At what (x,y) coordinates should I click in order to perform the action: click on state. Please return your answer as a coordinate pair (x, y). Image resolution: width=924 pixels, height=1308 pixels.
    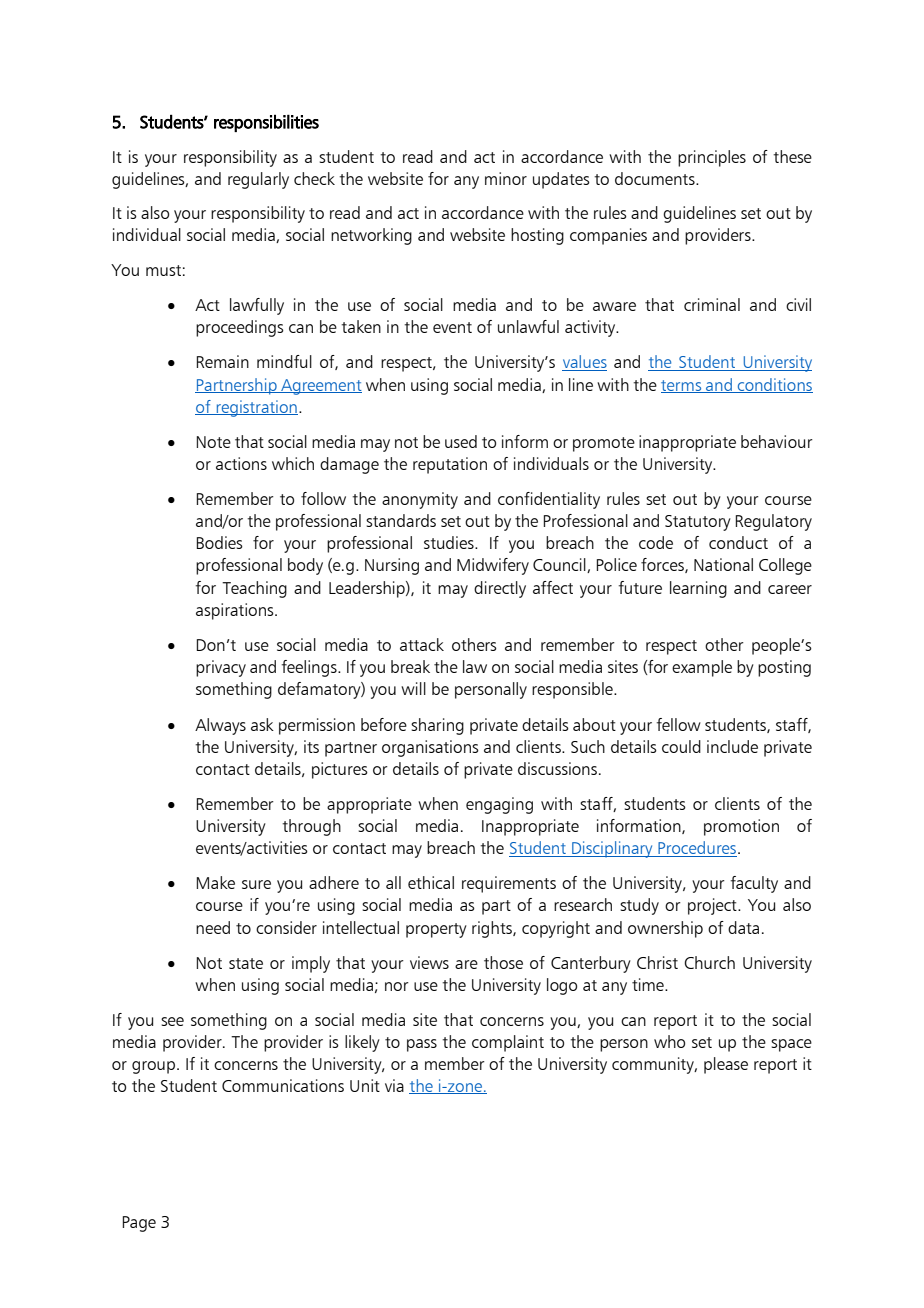
    Looking at the image, I should click on (246, 963).
